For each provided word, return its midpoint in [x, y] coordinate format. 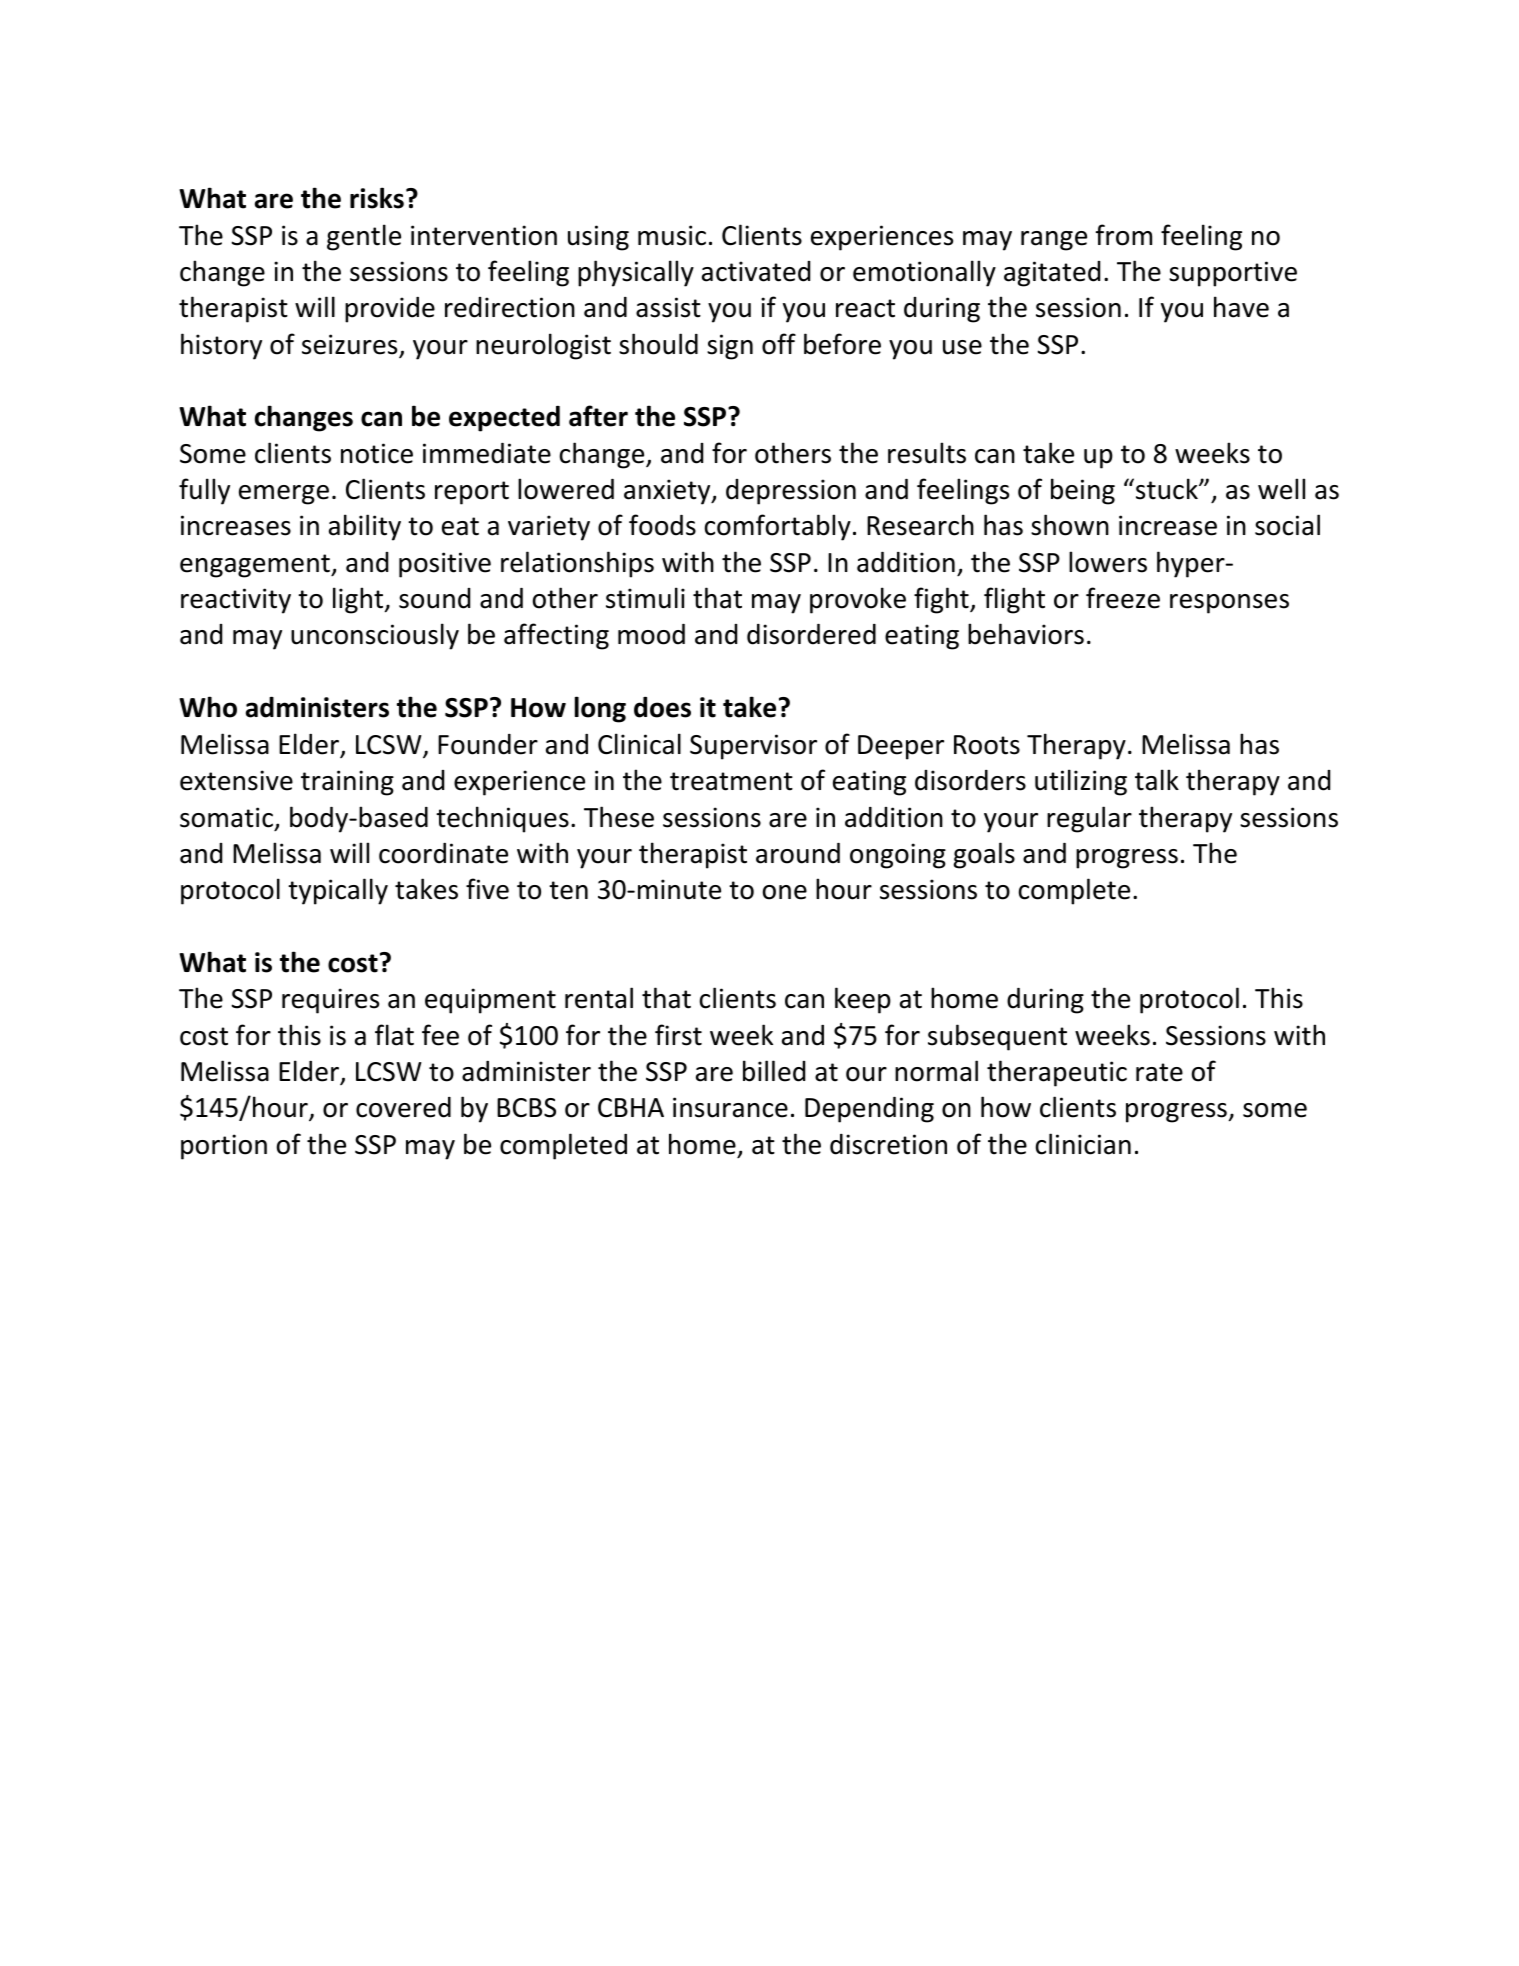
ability [365, 527]
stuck [1168, 489]
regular [1089, 819]
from [1124, 235]
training [347, 783]
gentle [364, 237]
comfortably [778, 527]
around [798, 853]
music [672, 235]
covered [403, 1107]
